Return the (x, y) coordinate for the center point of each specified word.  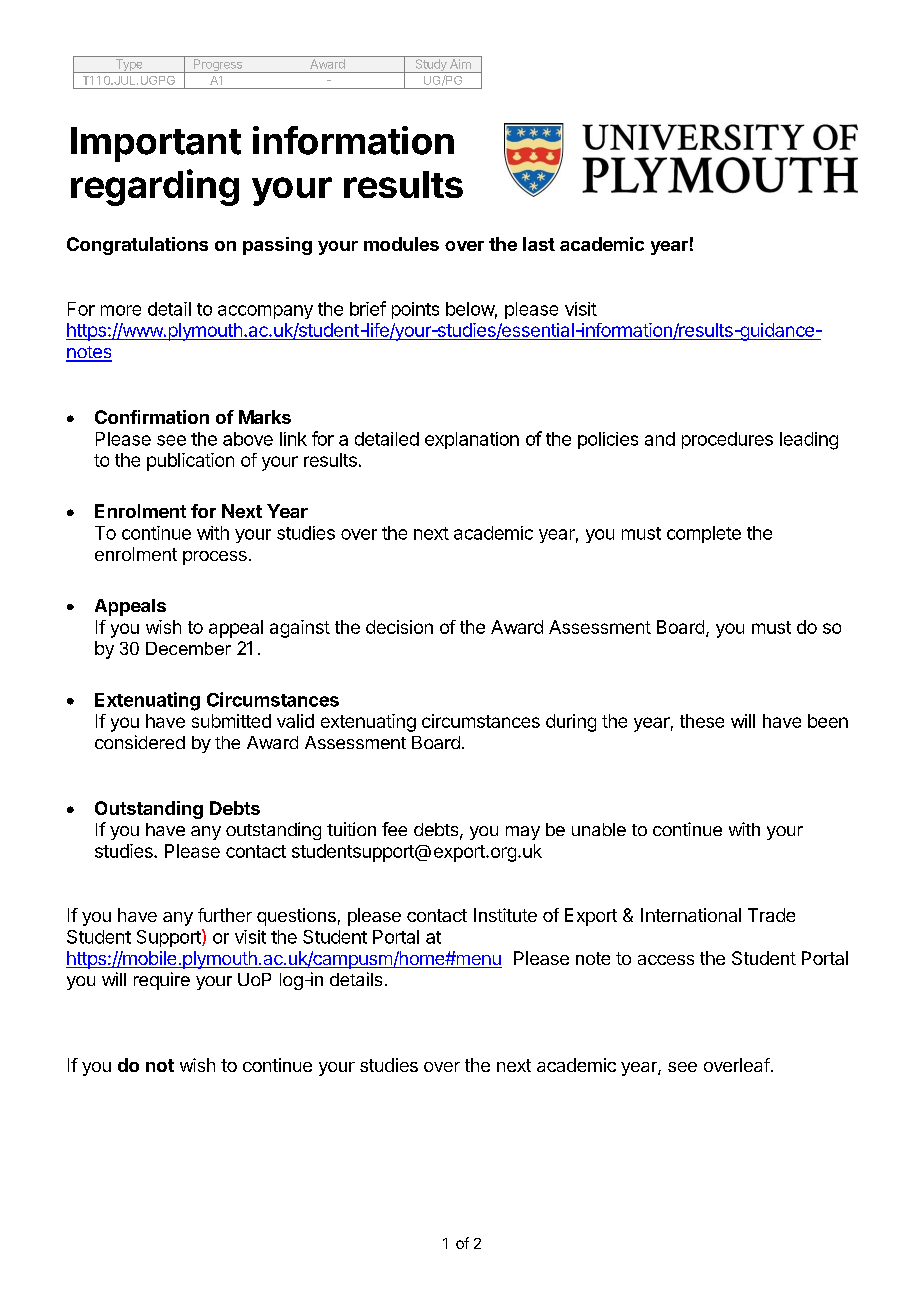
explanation (472, 440)
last (539, 244)
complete (704, 534)
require (162, 981)
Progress (218, 66)
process (215, 558)
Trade (771, 915)
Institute (505, 915)
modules (401, 244)
